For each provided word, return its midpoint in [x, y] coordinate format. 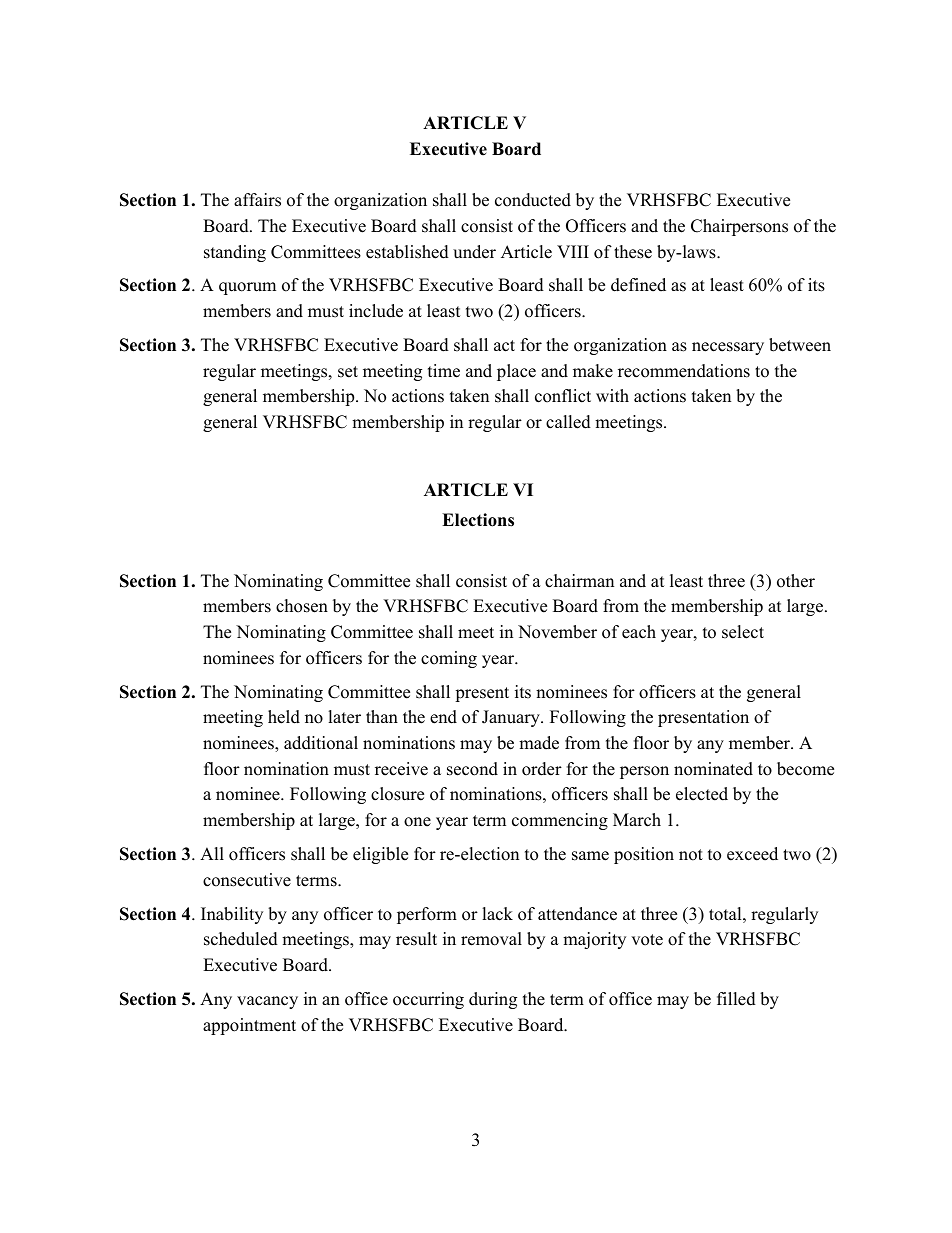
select [743, 632]
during [493, 1000]
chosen [302, 606]
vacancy [267, 1002]
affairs [257, 200]
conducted [533, 200]
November [557, 632]
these [633, 252]
